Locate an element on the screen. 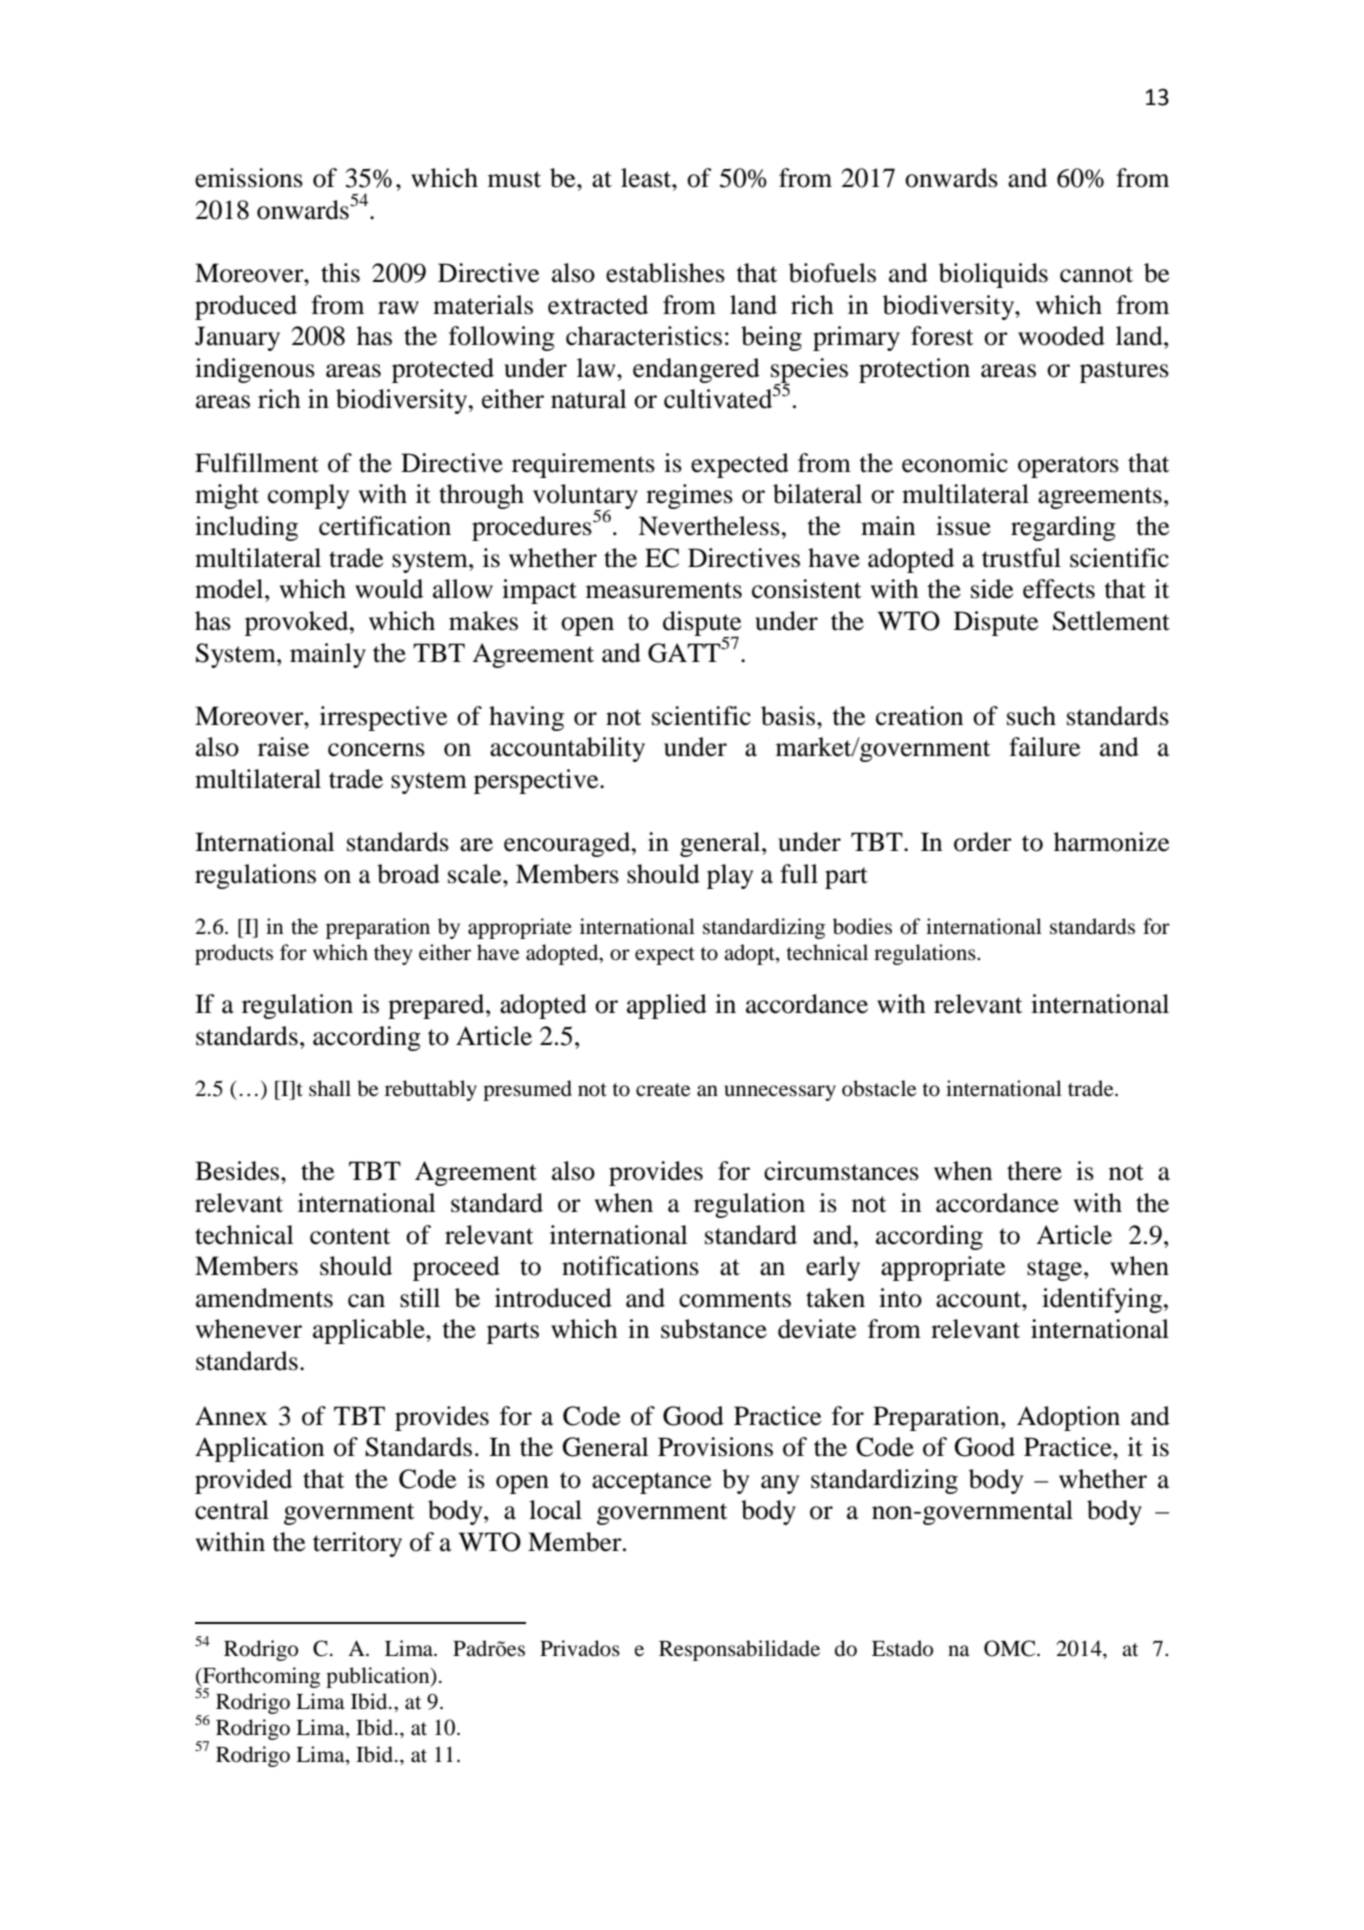 The width and height of the screenshot is (1364, 1930). cannot is located at coordinates (1096, 274).
